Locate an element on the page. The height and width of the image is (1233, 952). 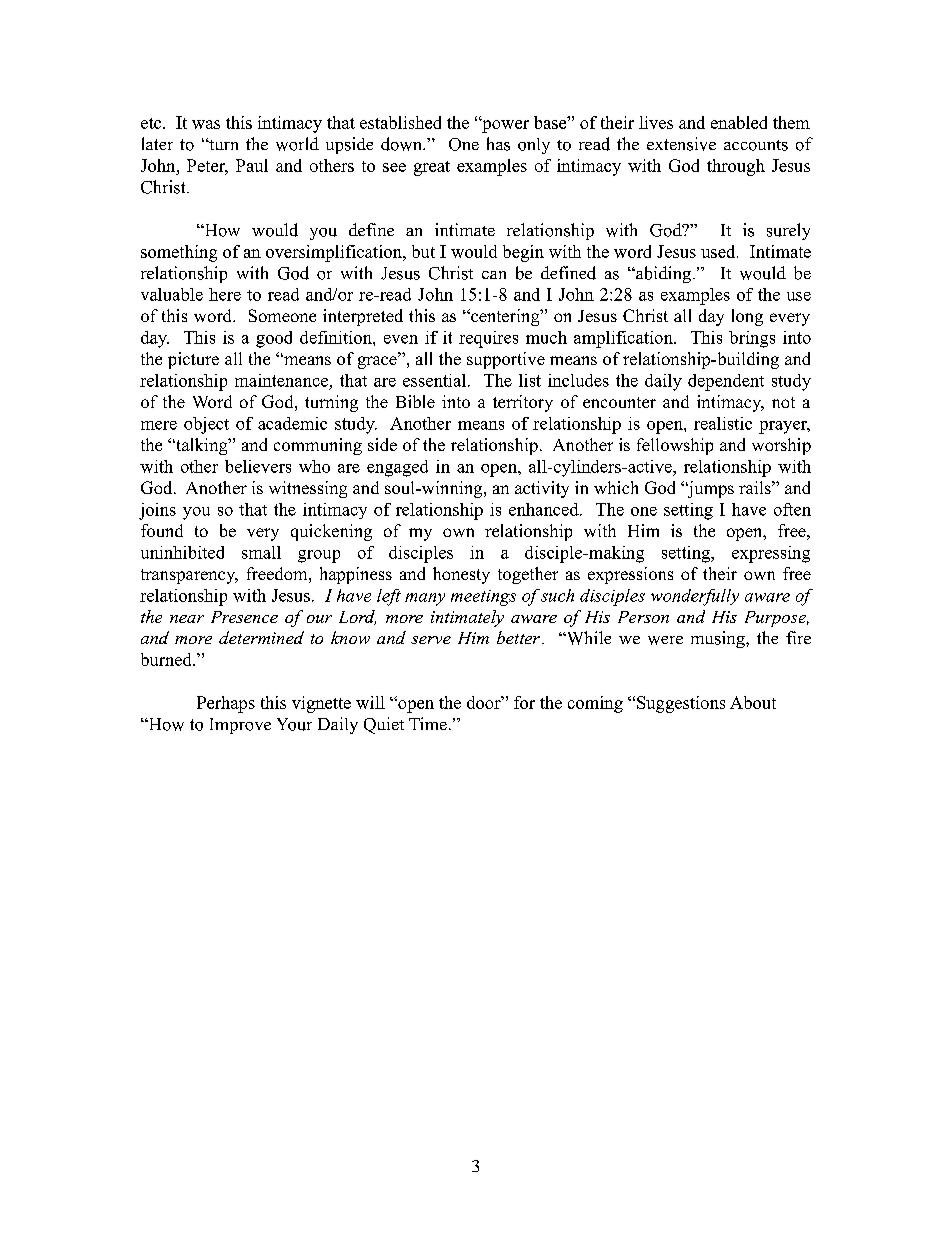
was is located at coordinates (206, 124).
